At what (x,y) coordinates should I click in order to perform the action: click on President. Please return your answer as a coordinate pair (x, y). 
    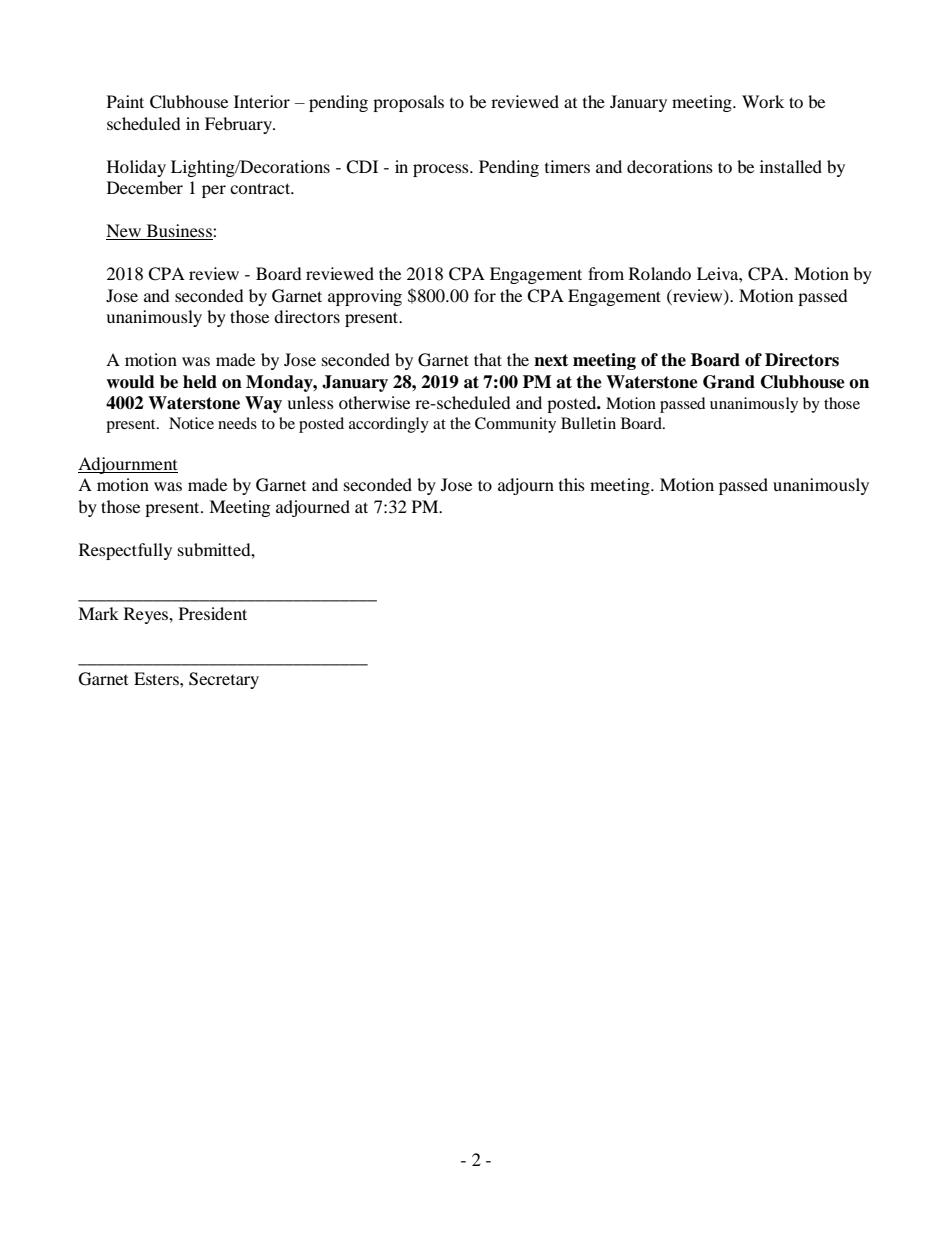
    Looking at the image, I should click on (213, 613).
